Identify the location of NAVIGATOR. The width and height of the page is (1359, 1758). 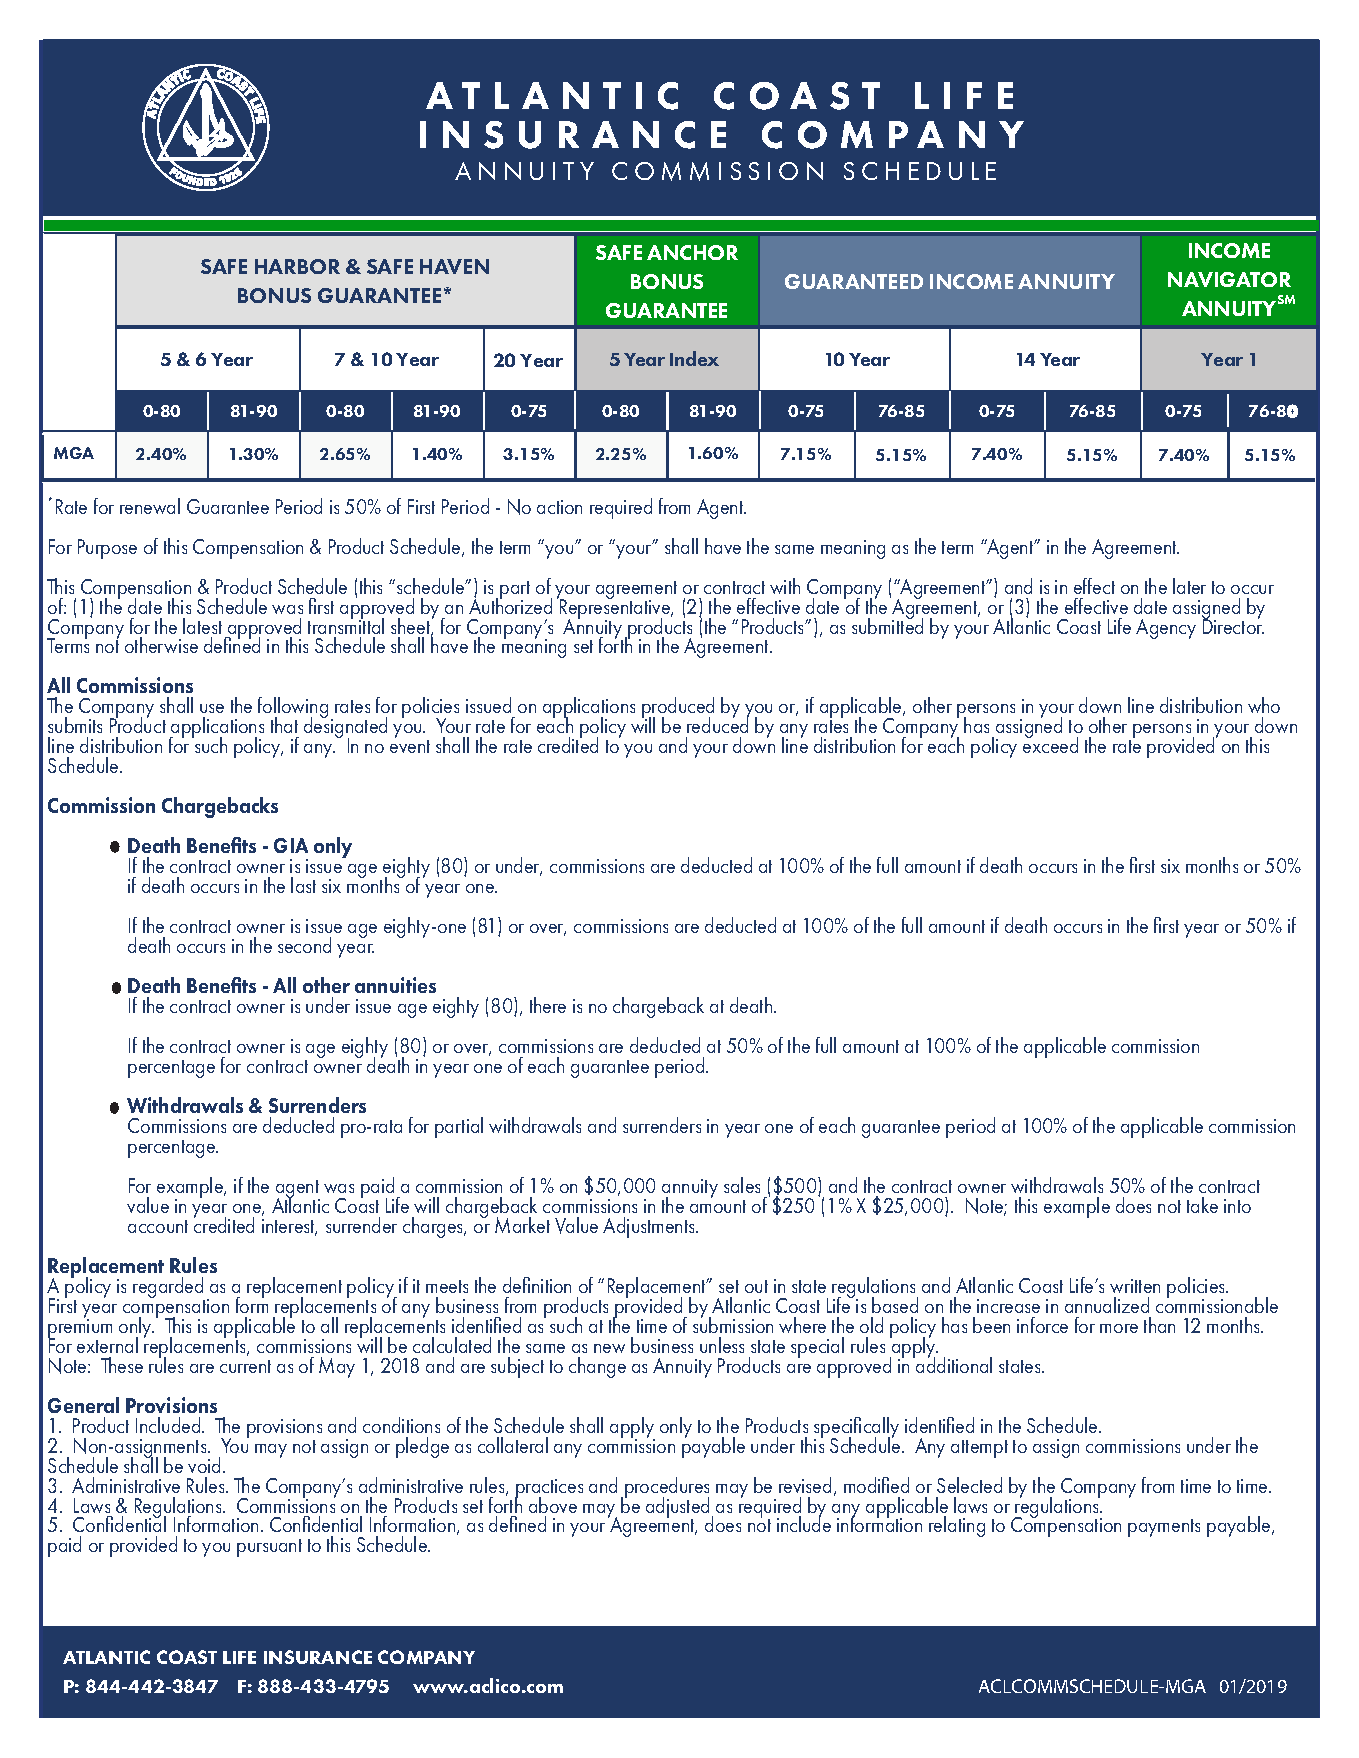
(1229, 279).
